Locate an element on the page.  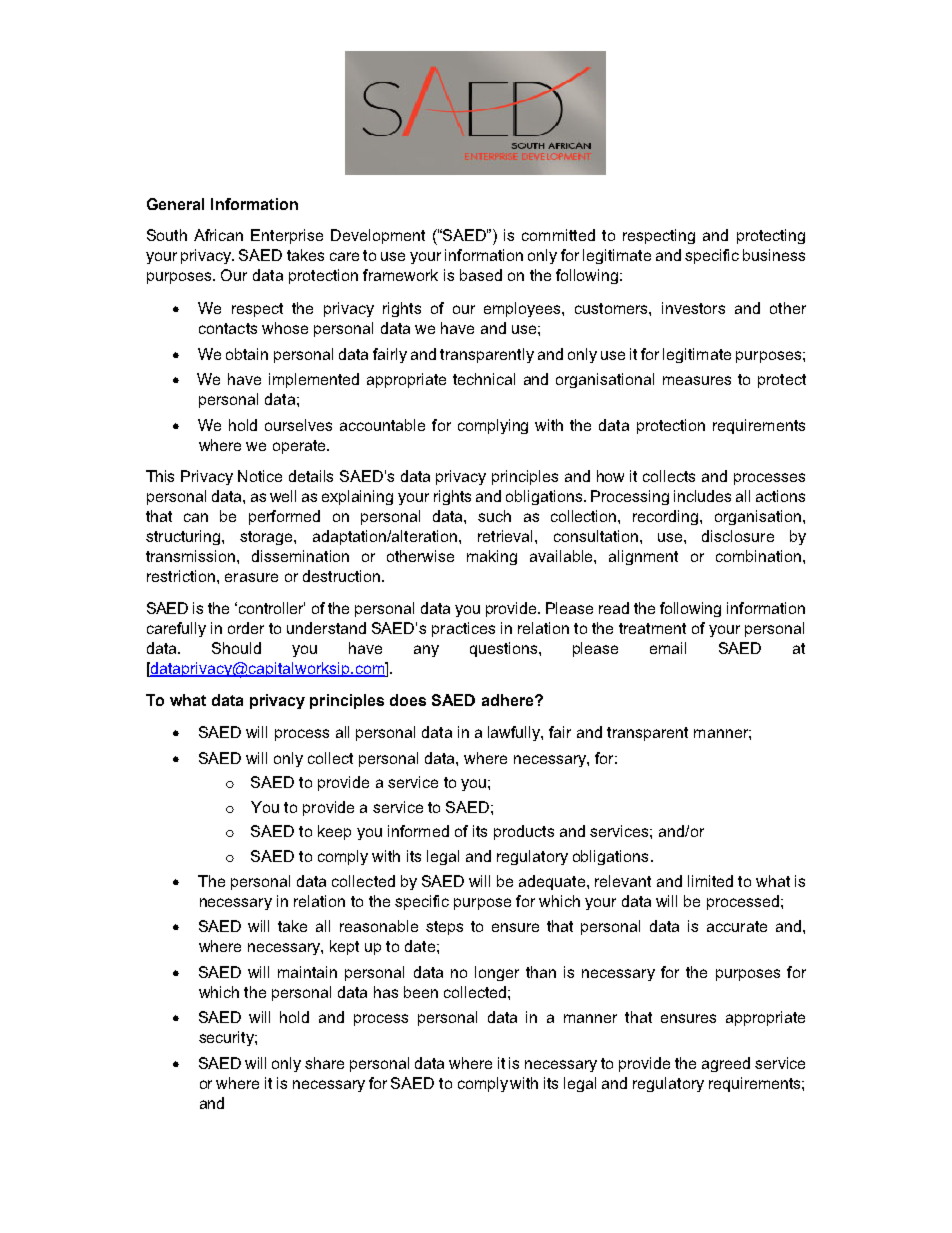
practices is located at coordinates (463, 629).
